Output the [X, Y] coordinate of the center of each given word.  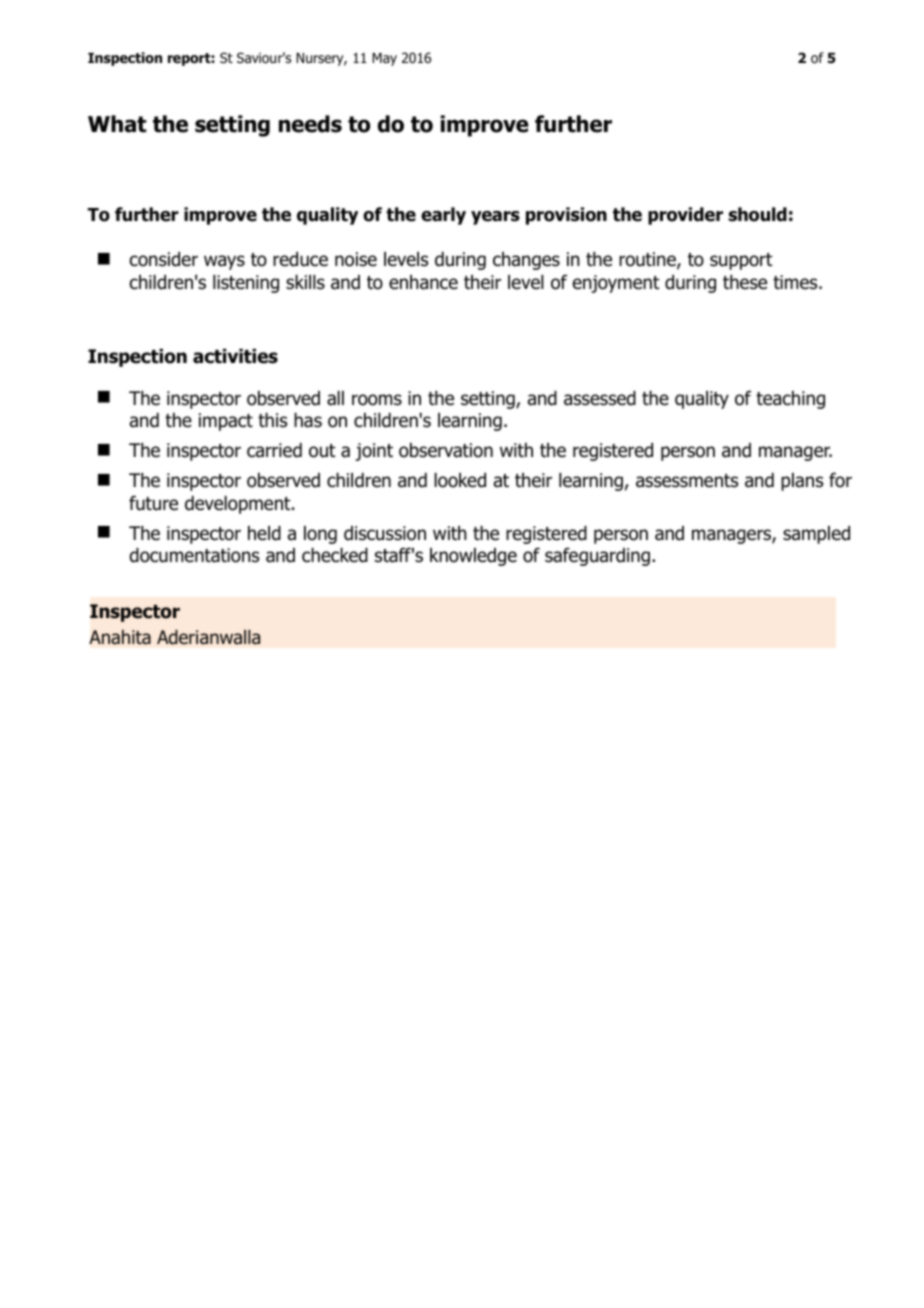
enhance [423, 282]
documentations [194, 555]
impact [226, 422]
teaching [790, 400]
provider [685, 216]
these [745, 282]
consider [164, 259]
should [757, 214]
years [495, 218]
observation [446, 450]
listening [246, 284]
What [117, 124]
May [384, 59]
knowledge [473, 557]
